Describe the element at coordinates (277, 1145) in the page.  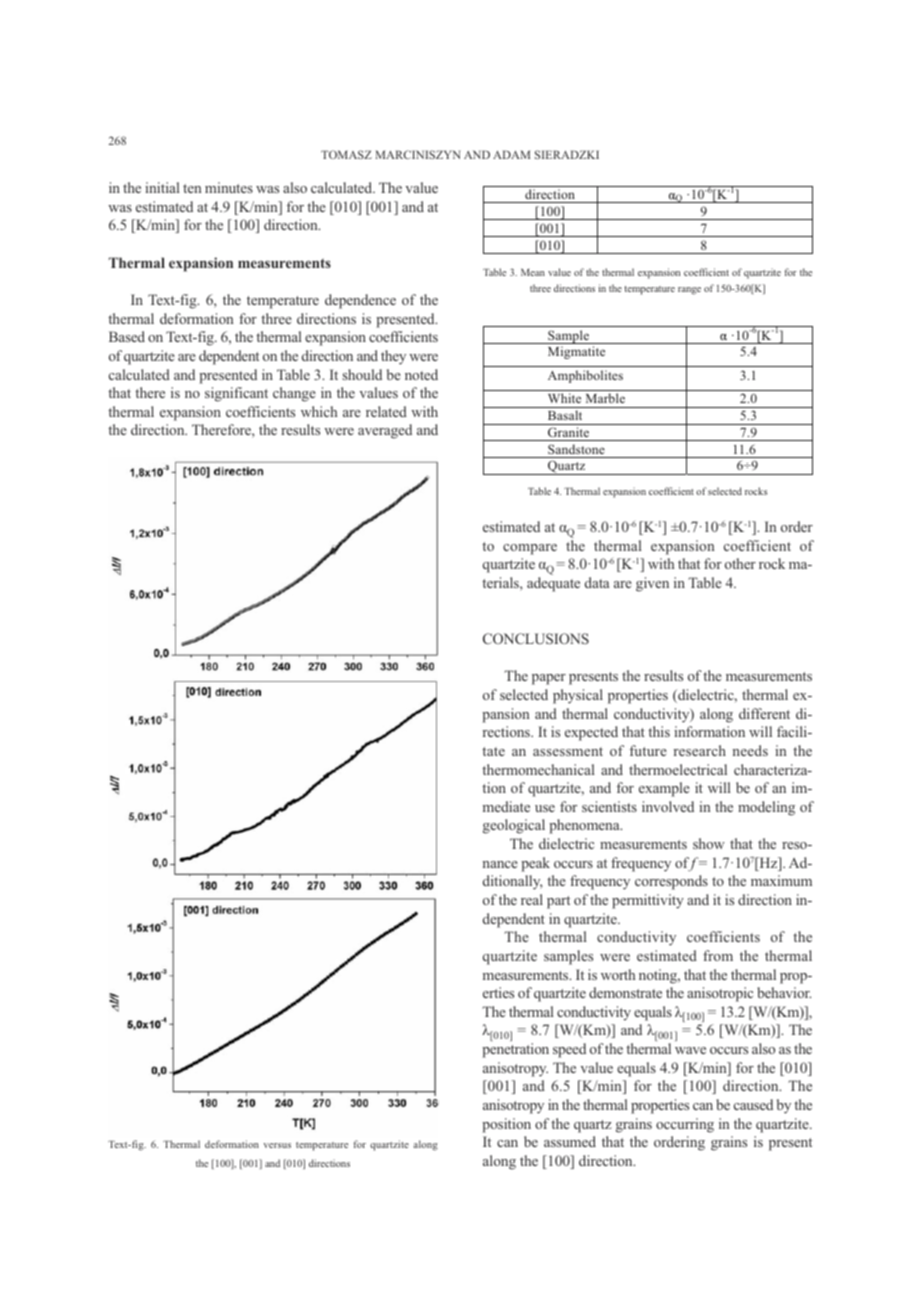
I see `versus` at that location.
